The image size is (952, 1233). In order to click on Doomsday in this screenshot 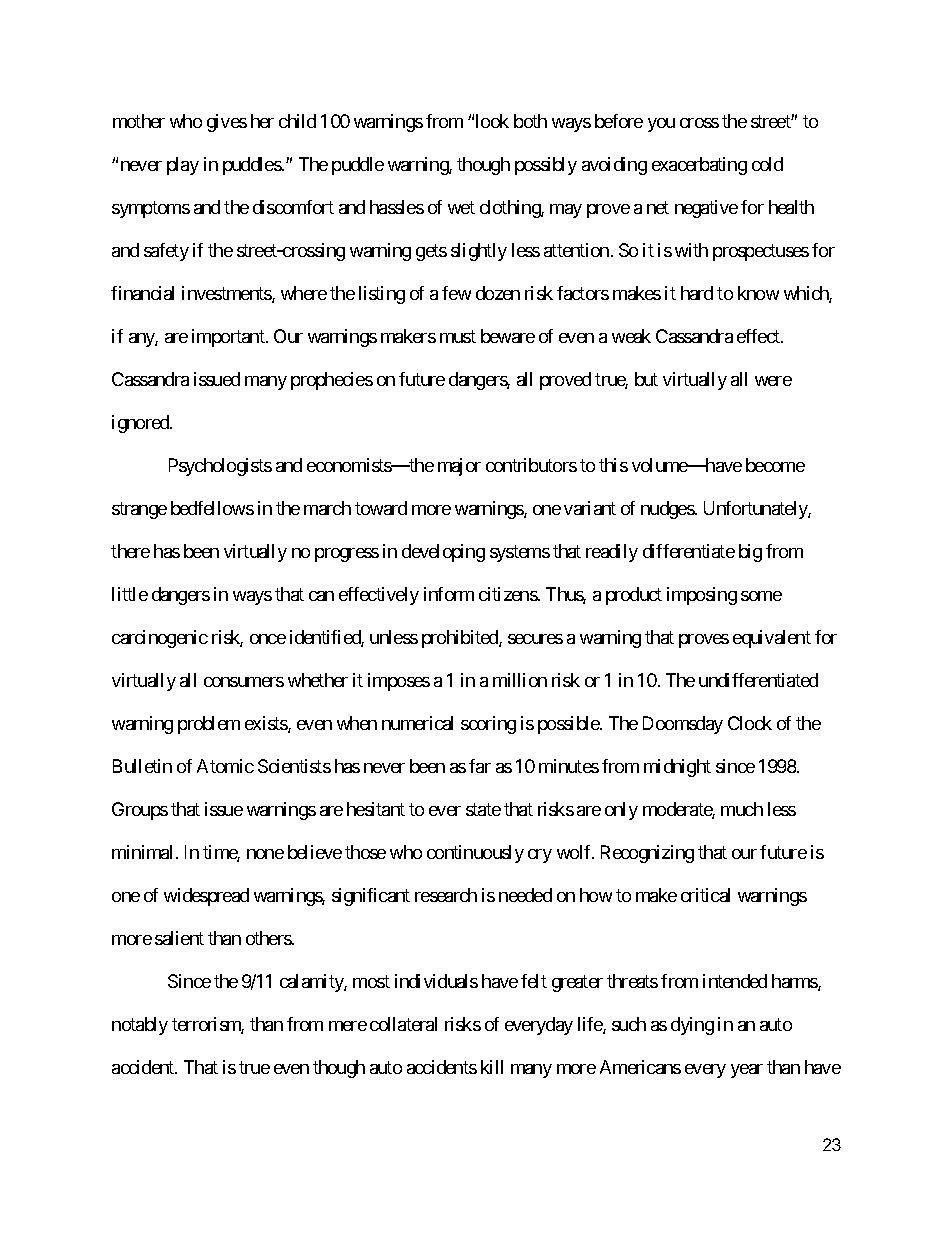, I will do `click(683, 725)`.
